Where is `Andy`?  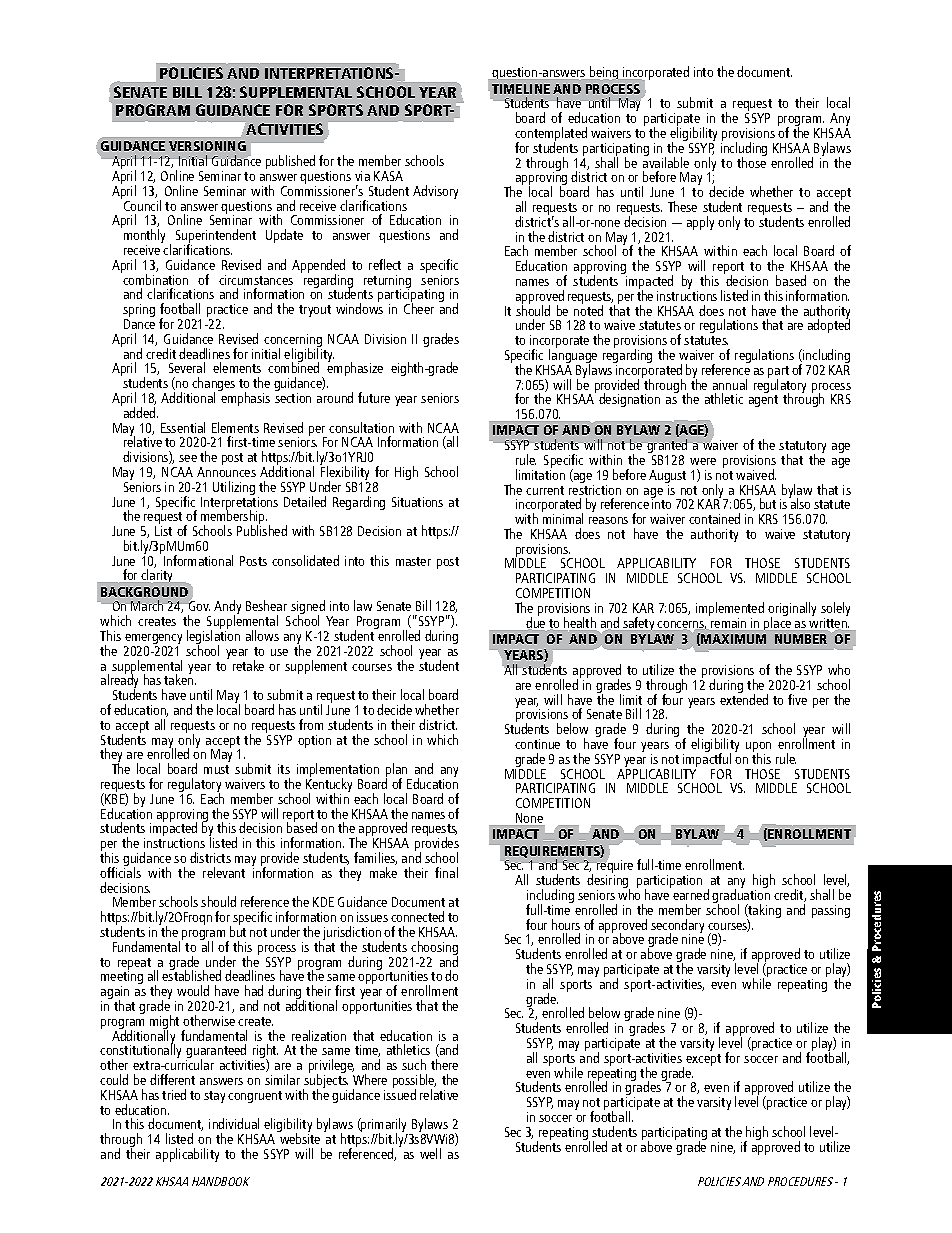 Andy is located at coordinates (227, 609).
